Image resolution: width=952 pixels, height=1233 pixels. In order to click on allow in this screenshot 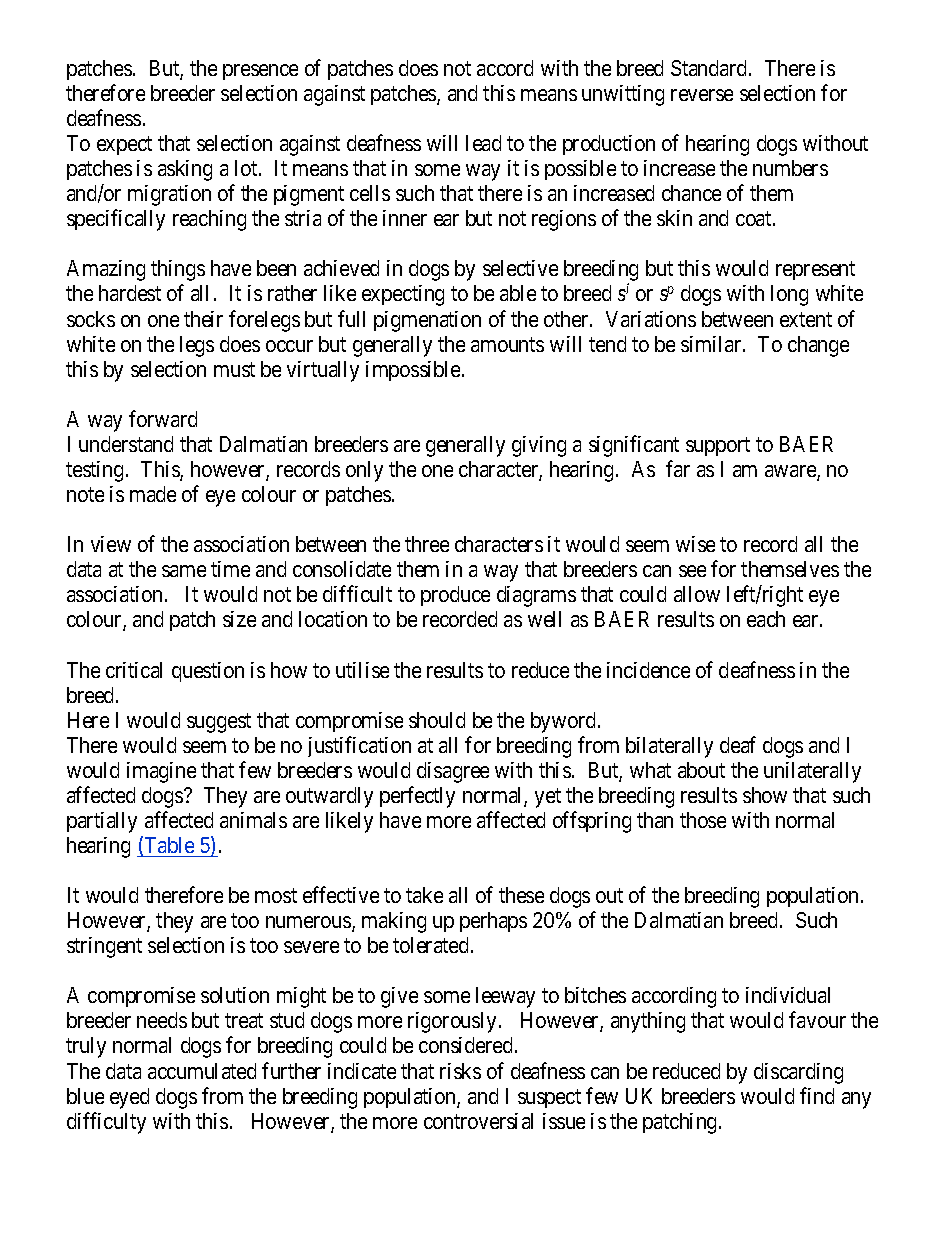, I will do `click(697, 594)`.
